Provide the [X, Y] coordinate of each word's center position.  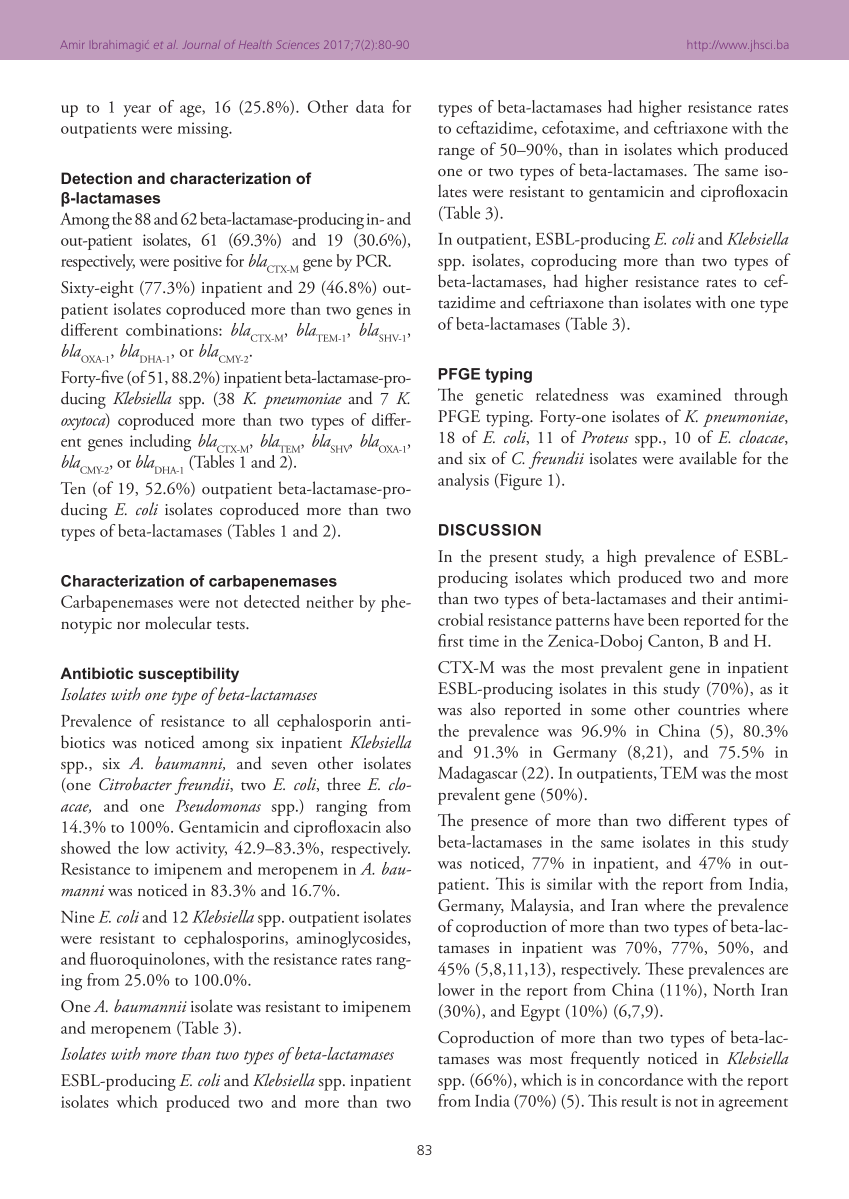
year [137, 111]
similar [569, 883]
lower [456, 989]
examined [689, 394]
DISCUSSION [490, 530]
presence [499, 824]
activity [201, 850]
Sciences [297, 44]
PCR [373, 260]
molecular [178, 623]
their [717, 597]
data [370, 106]
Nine [78, 917]
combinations [173, 329]
